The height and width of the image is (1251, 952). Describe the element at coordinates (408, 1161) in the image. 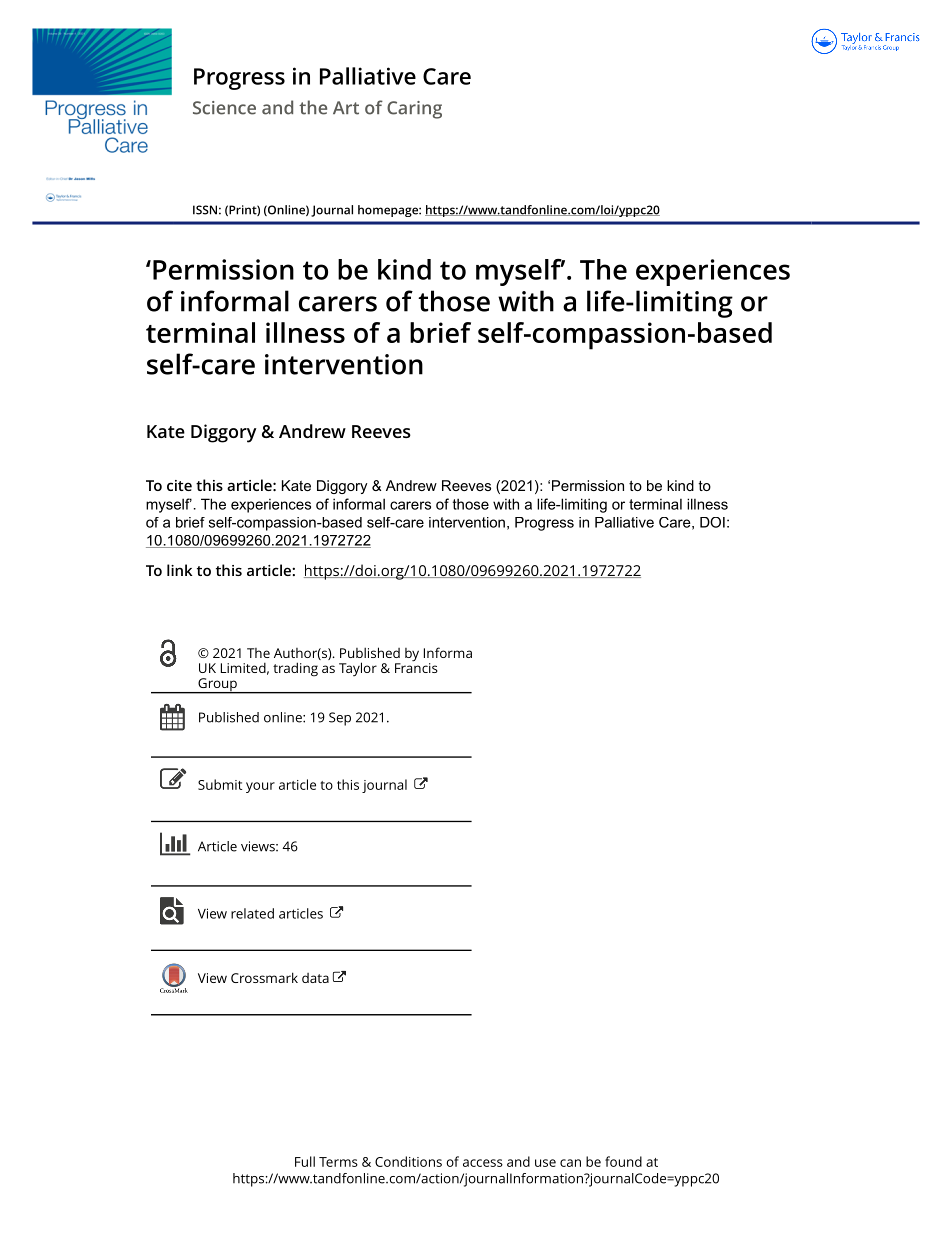

I see `Conditions` at that location.
